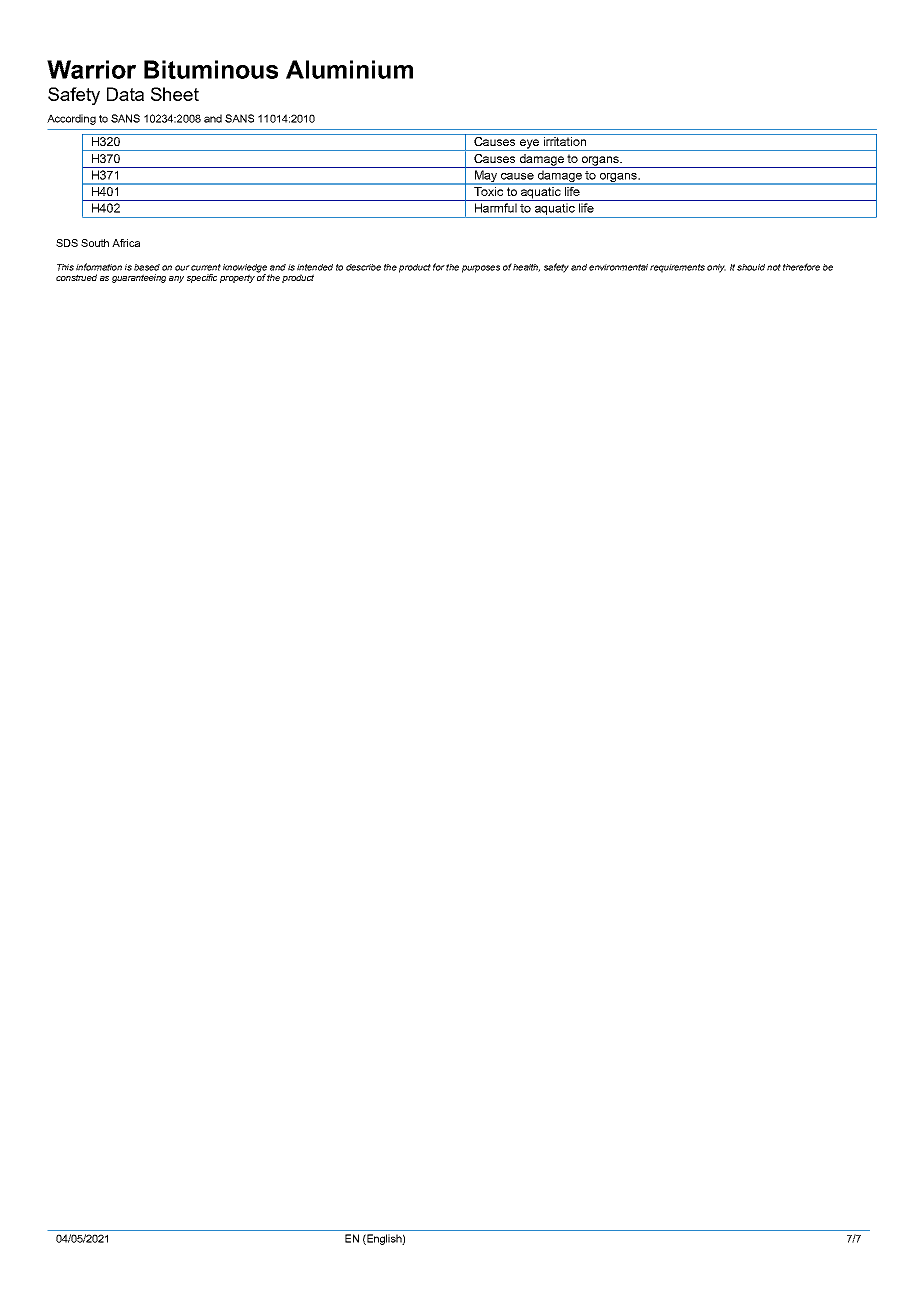 The height and width of the screenshot is (1308, 924). I want to click on Aluminium, so click(349, 69).
